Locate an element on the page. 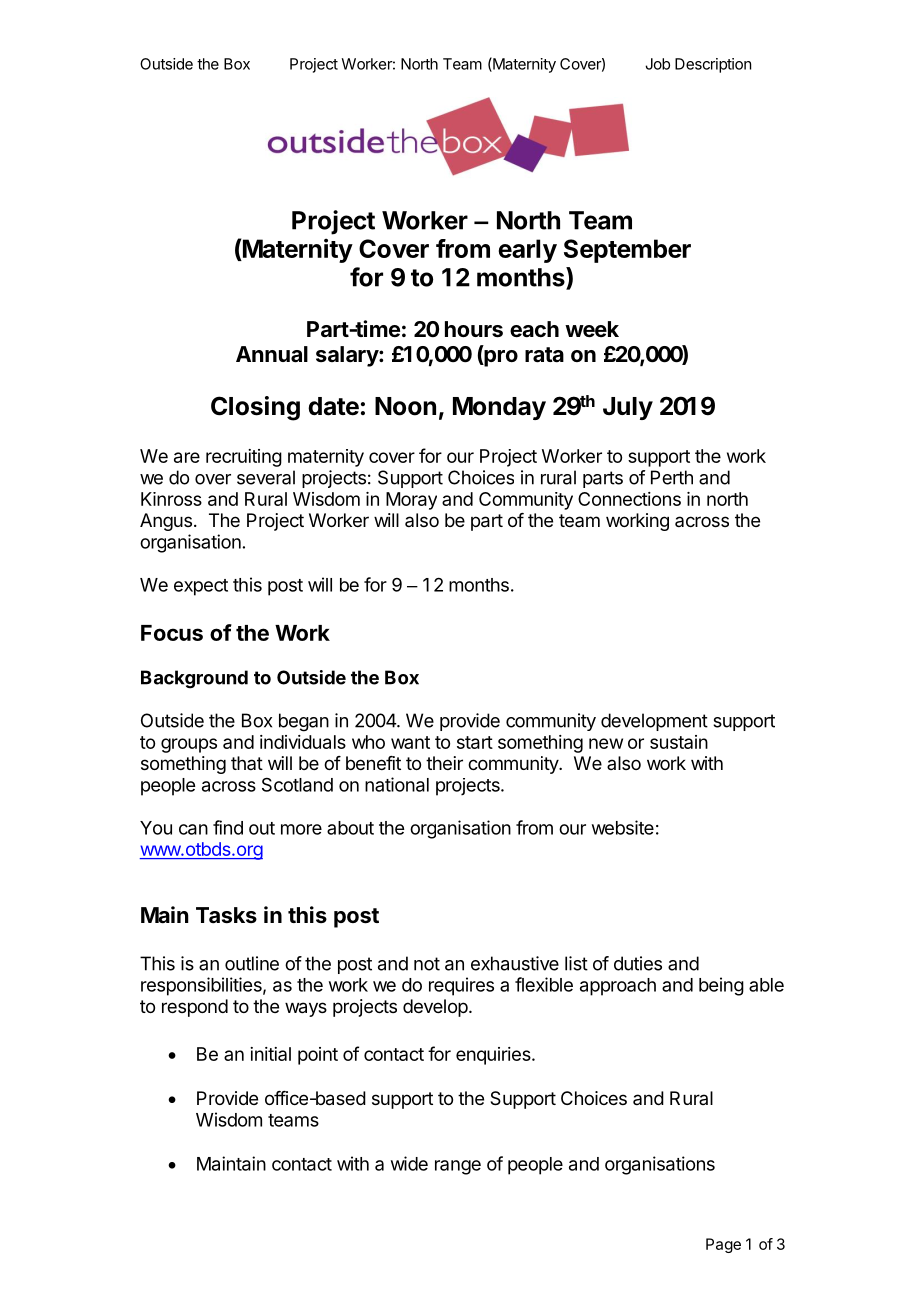 This page has width=924, height=1308. start is located at coordinates (475, 742).
